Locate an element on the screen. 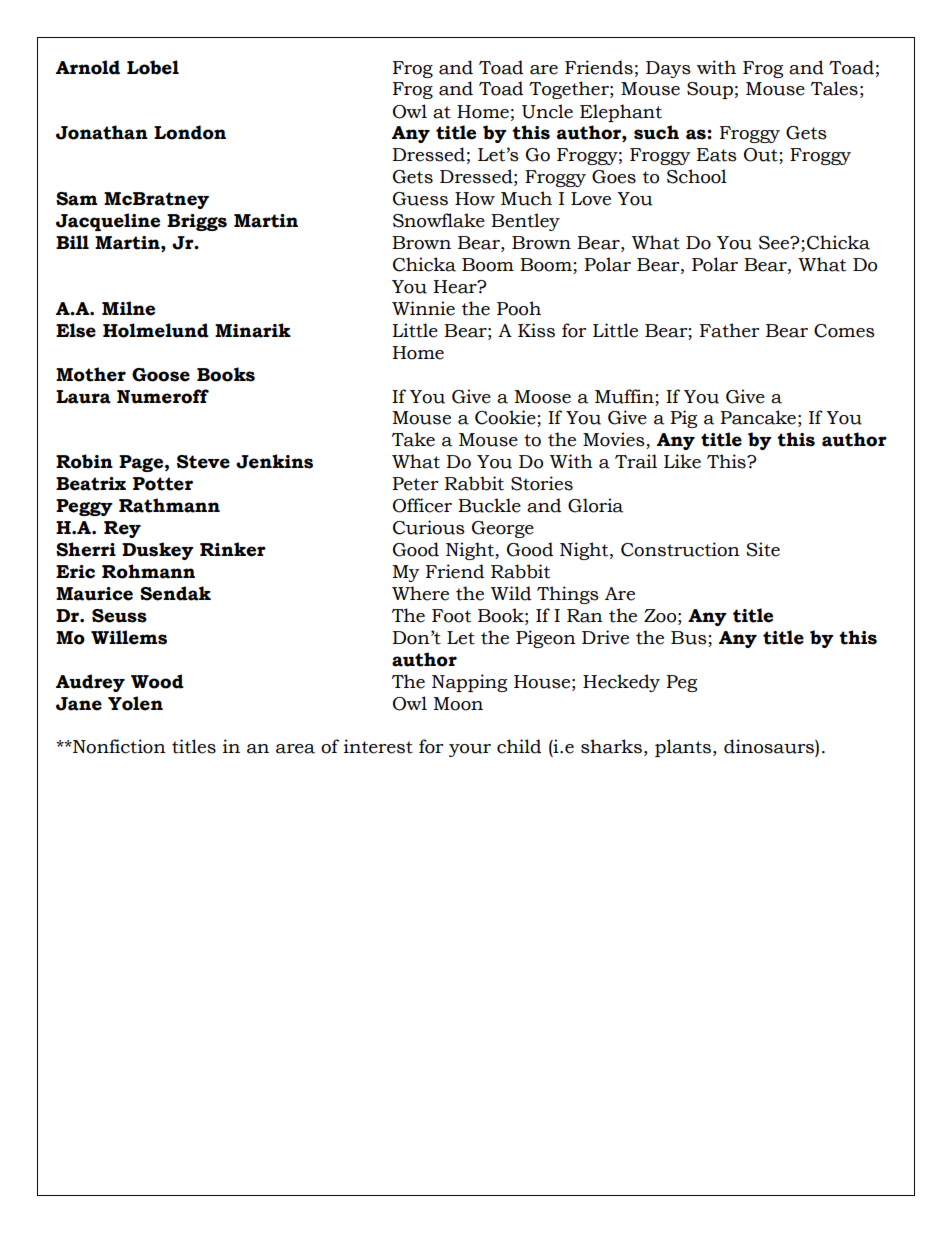 The height and width of the screenshot is (1233, 952). School is located at coordinates (697, 176).
